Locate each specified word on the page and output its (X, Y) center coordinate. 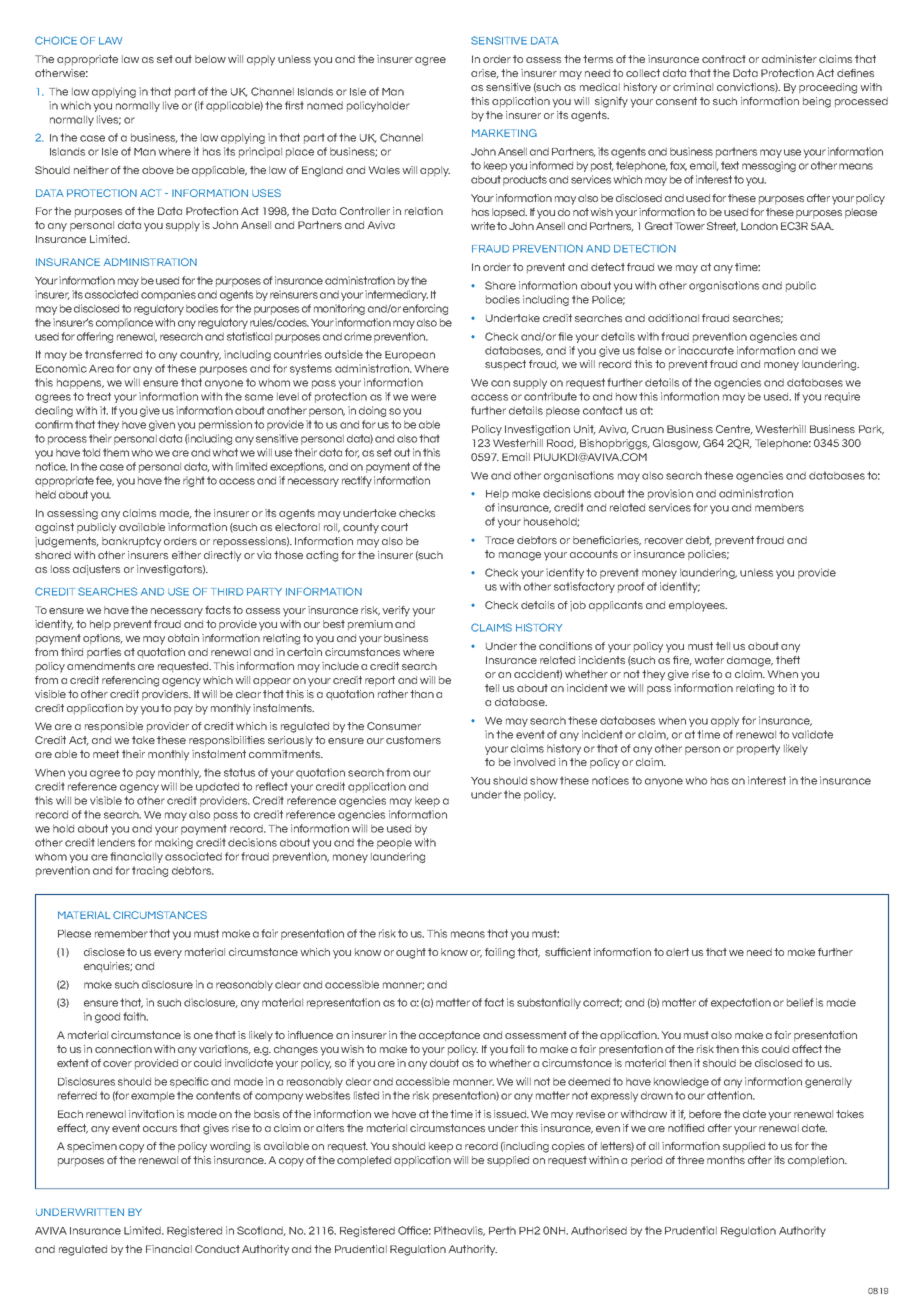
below (210, 59)
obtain (183, 638)
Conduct (217, 1249)
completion (817, 1161)
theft (788, 660)
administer (789, 59)
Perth (502, 1230)
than (422, 694)
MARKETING (504, 133)
